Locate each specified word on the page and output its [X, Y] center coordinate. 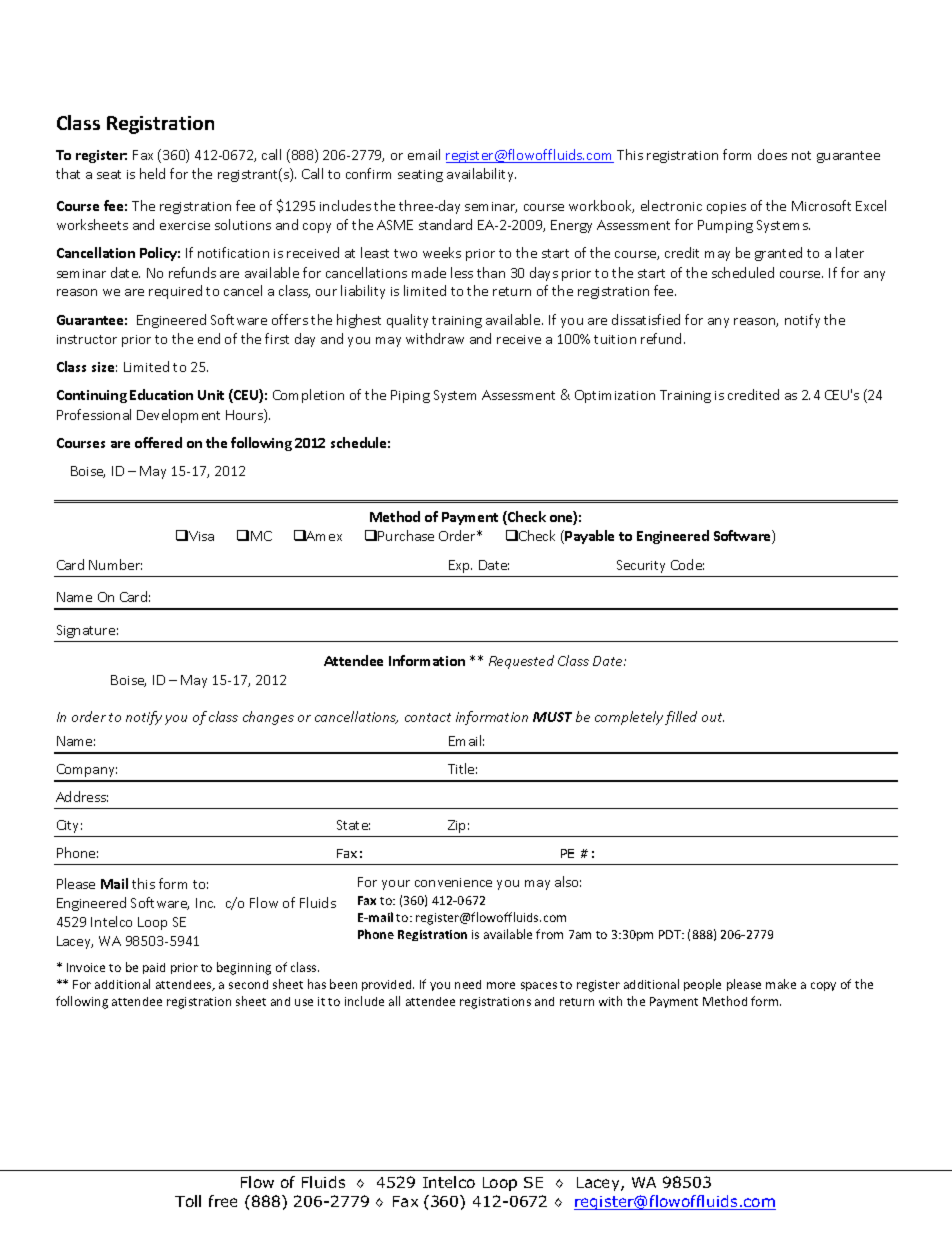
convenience [453, 882]
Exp [460, 566]
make [781, 984]
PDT [671, 934]
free [223, 1201]
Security [641, 566]
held [152, 173]
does [772, 154]
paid [154, 968]
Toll [188, 1201]
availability [481, 175]
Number [115, 564]
